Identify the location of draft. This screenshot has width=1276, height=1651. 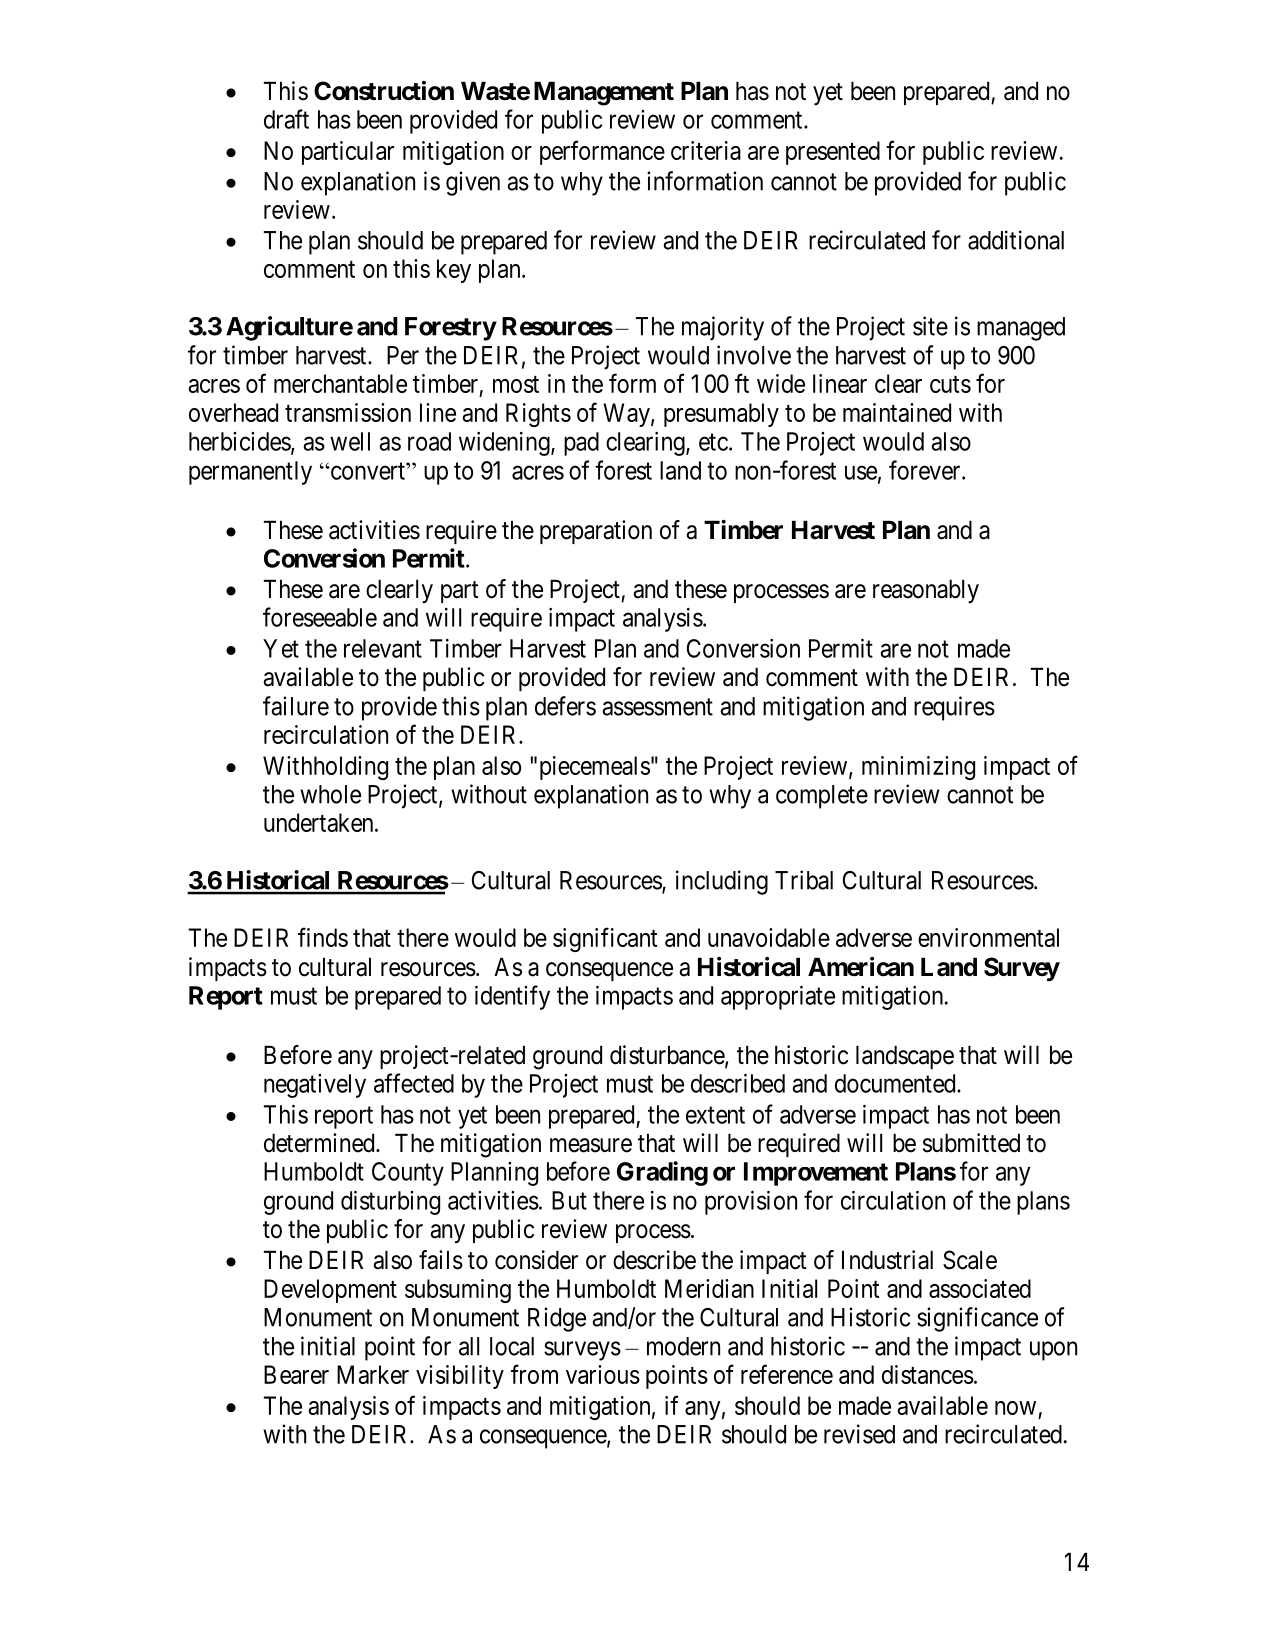
(286, 119).
